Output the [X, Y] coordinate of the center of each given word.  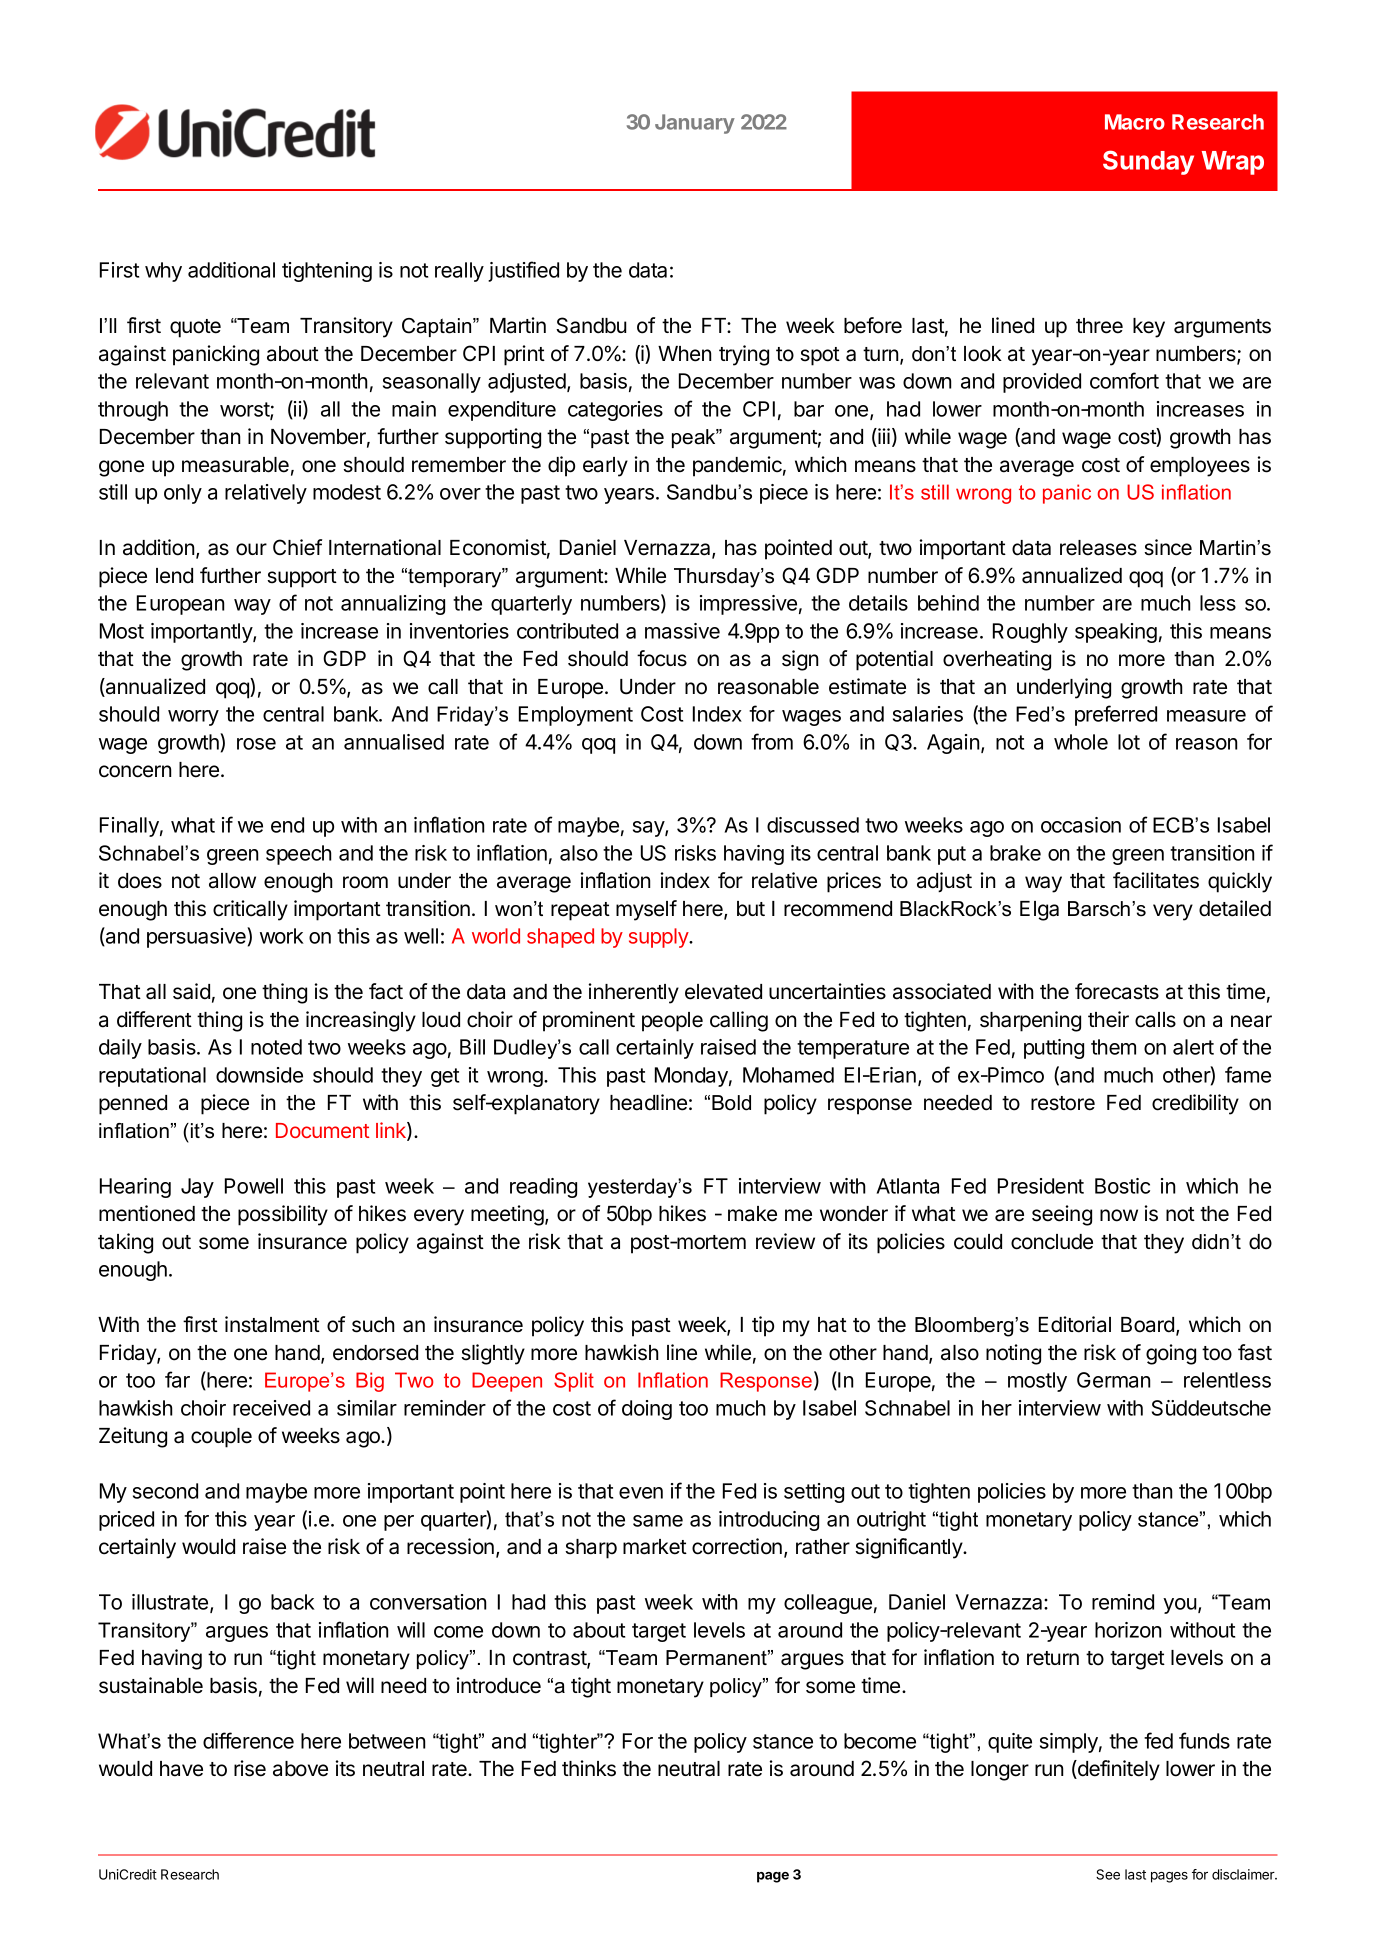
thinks [589, 1768]
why [163, 272]
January [695, 124]
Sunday [1148, 162]
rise [250, 1768]
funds [1204, 1740]
